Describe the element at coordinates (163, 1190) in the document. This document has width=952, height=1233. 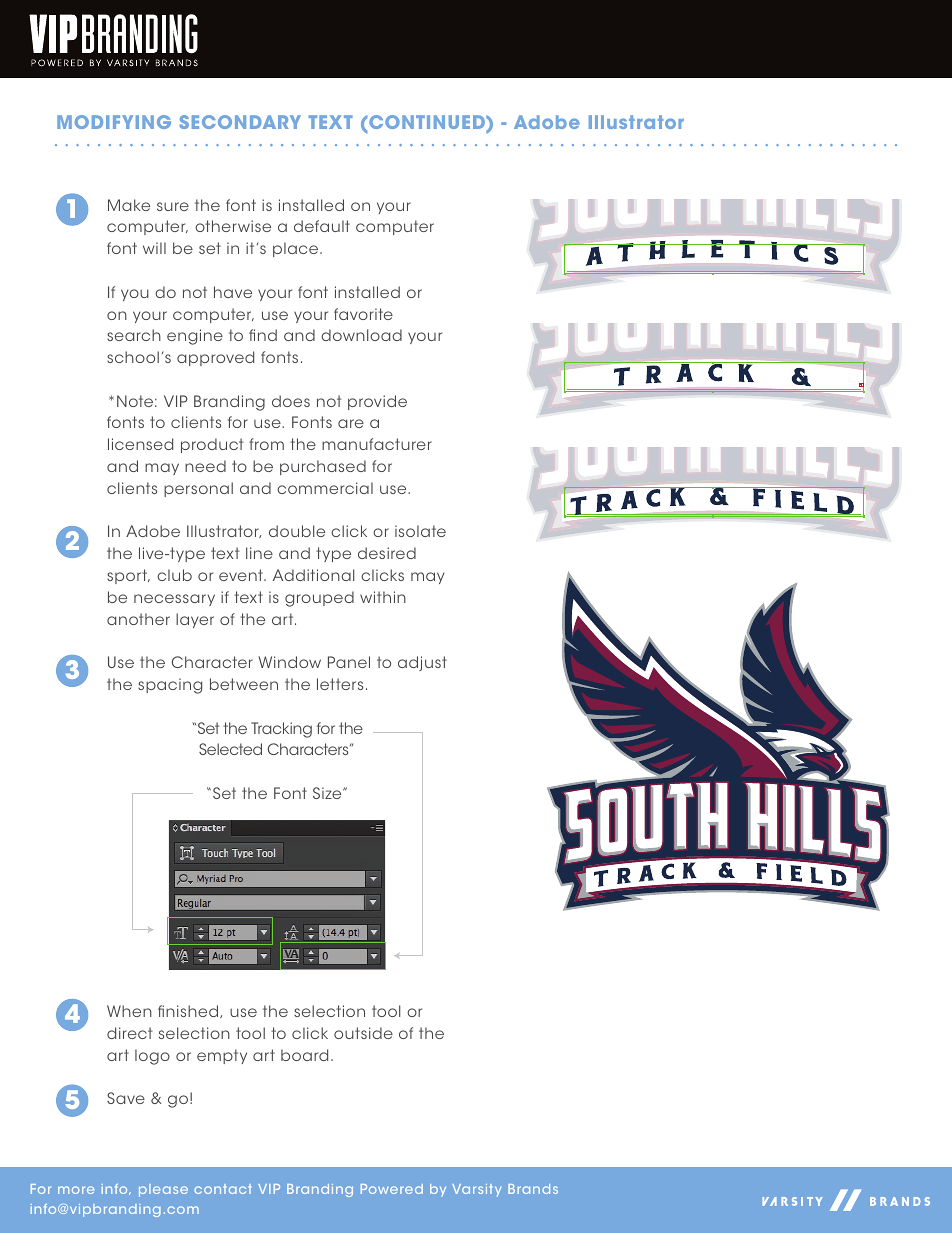
I see `please` at that location.
